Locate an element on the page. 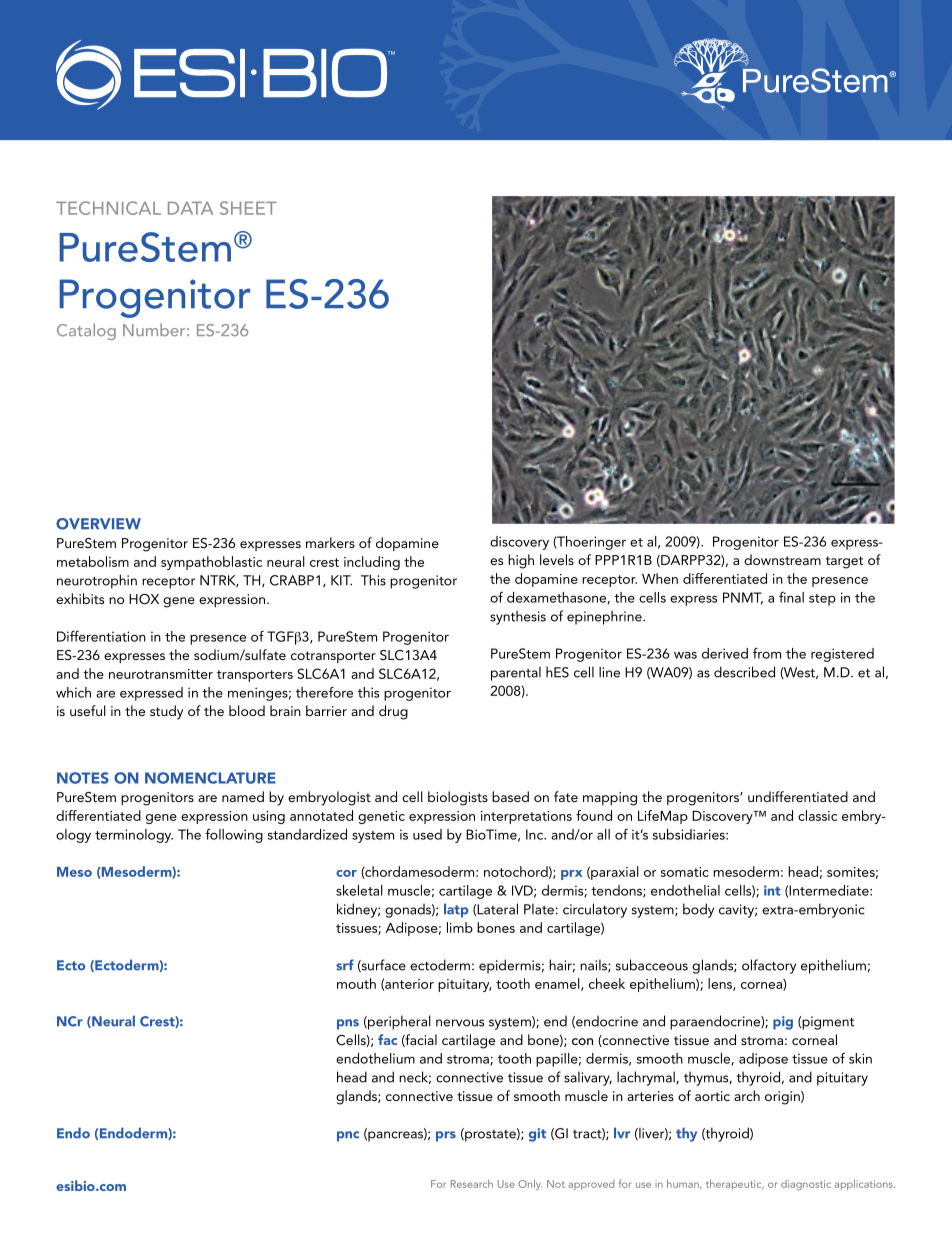 The height and width of the document is (1233, 952). DATA is located at coordinates (190, 208).
